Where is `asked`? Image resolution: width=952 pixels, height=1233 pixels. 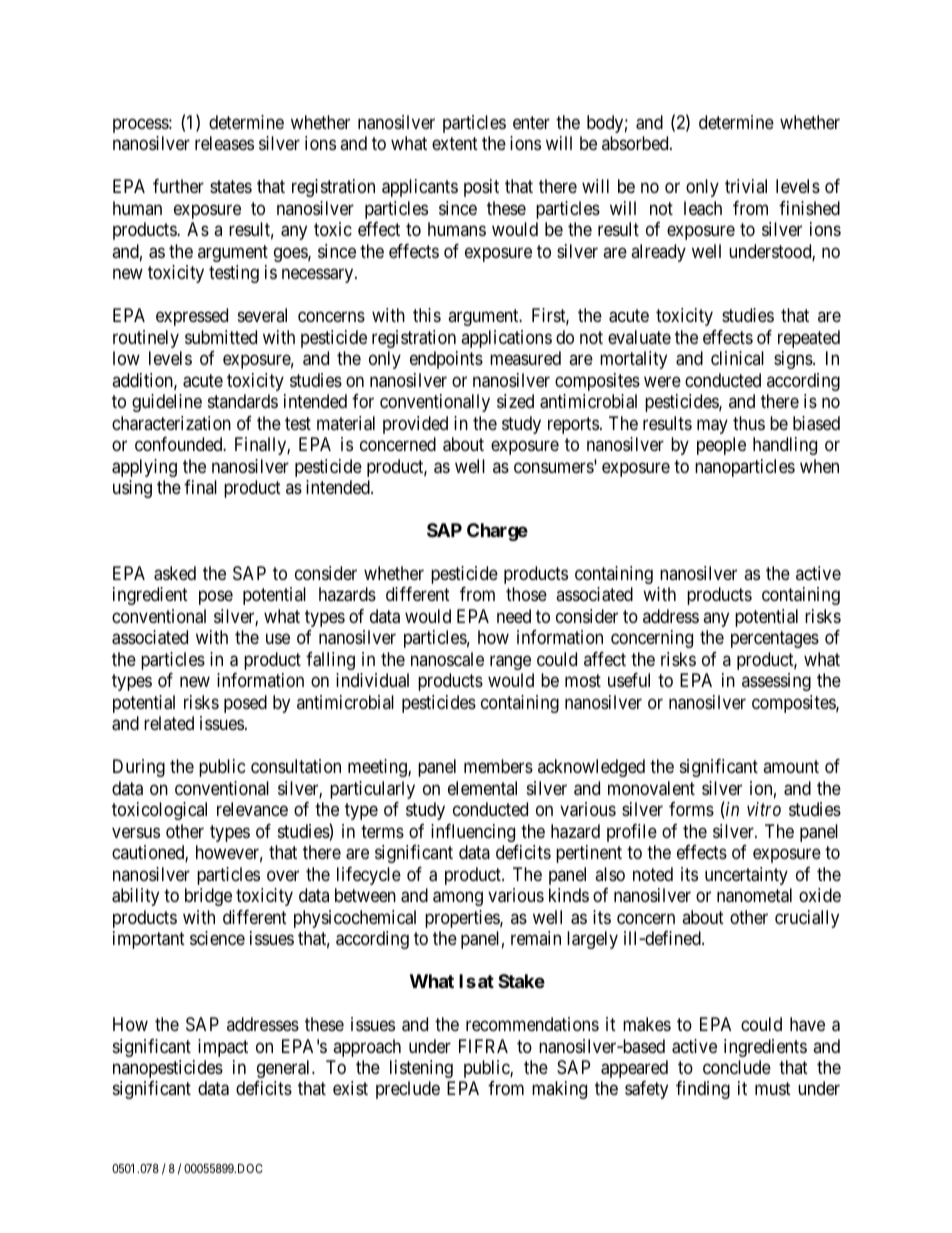
asked is located at coordinates (175, 573).
